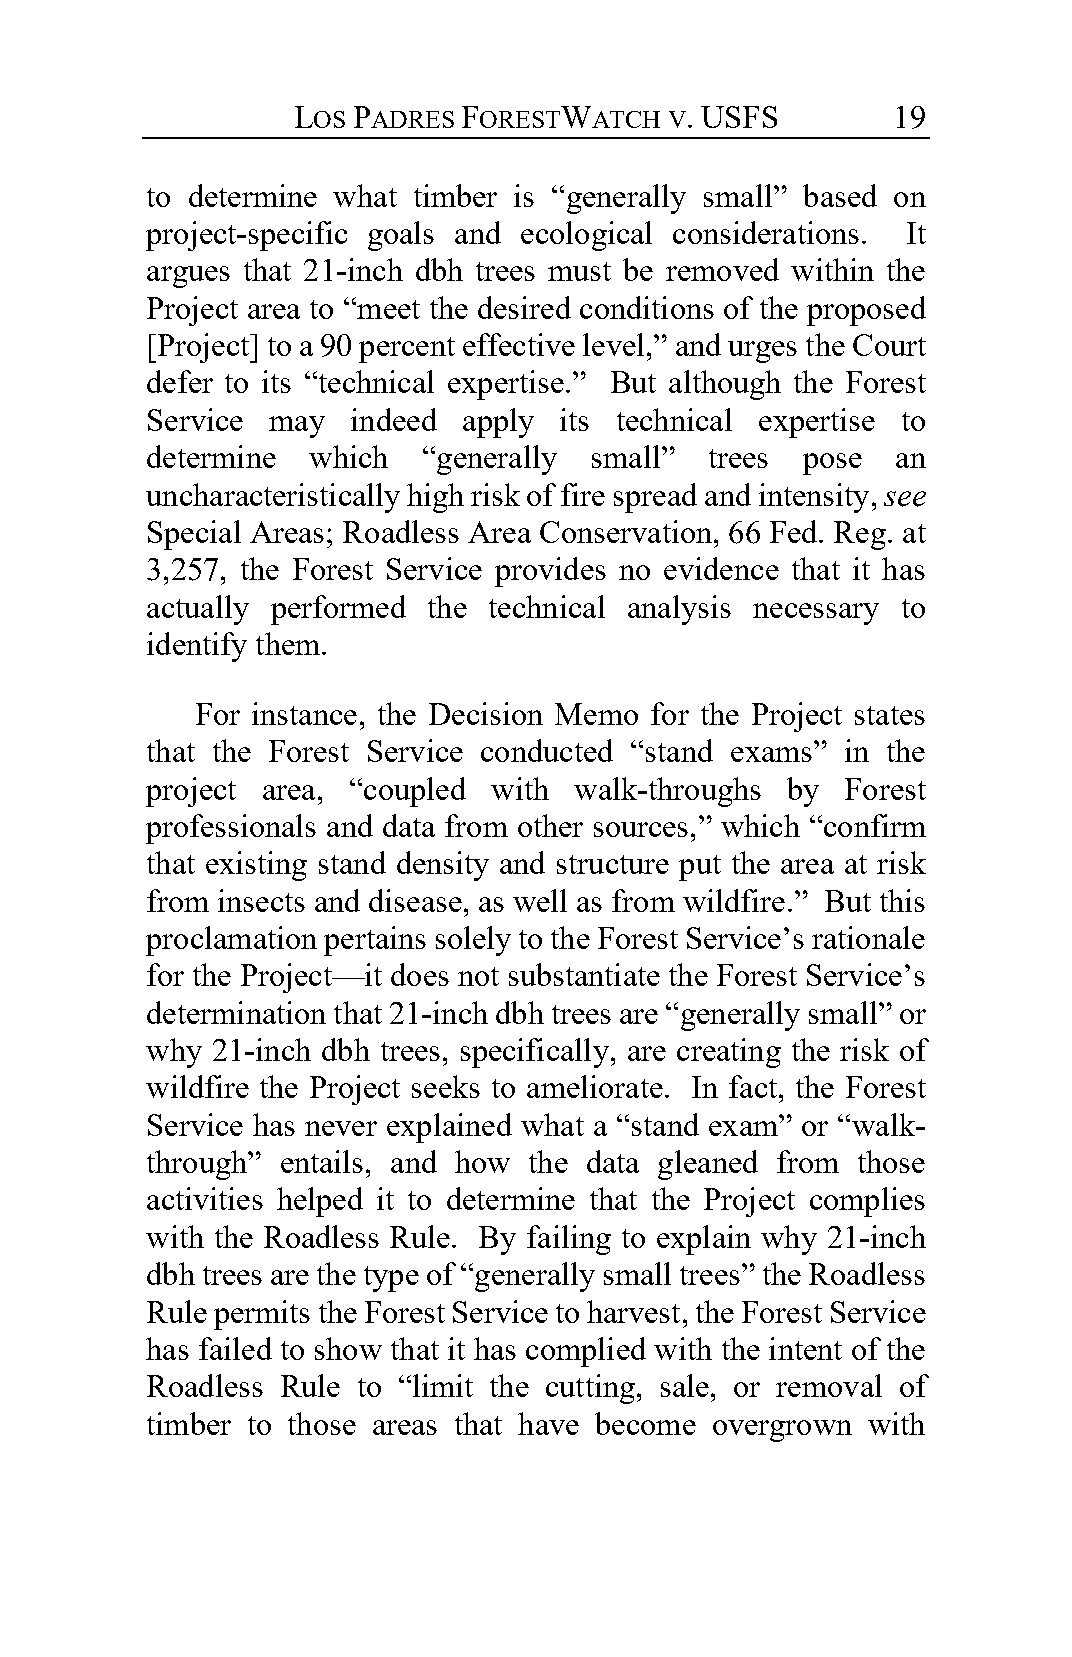  What do you see at coordinates (289, 643) in the page?
I see `them` at bounding box center [289, 643].
